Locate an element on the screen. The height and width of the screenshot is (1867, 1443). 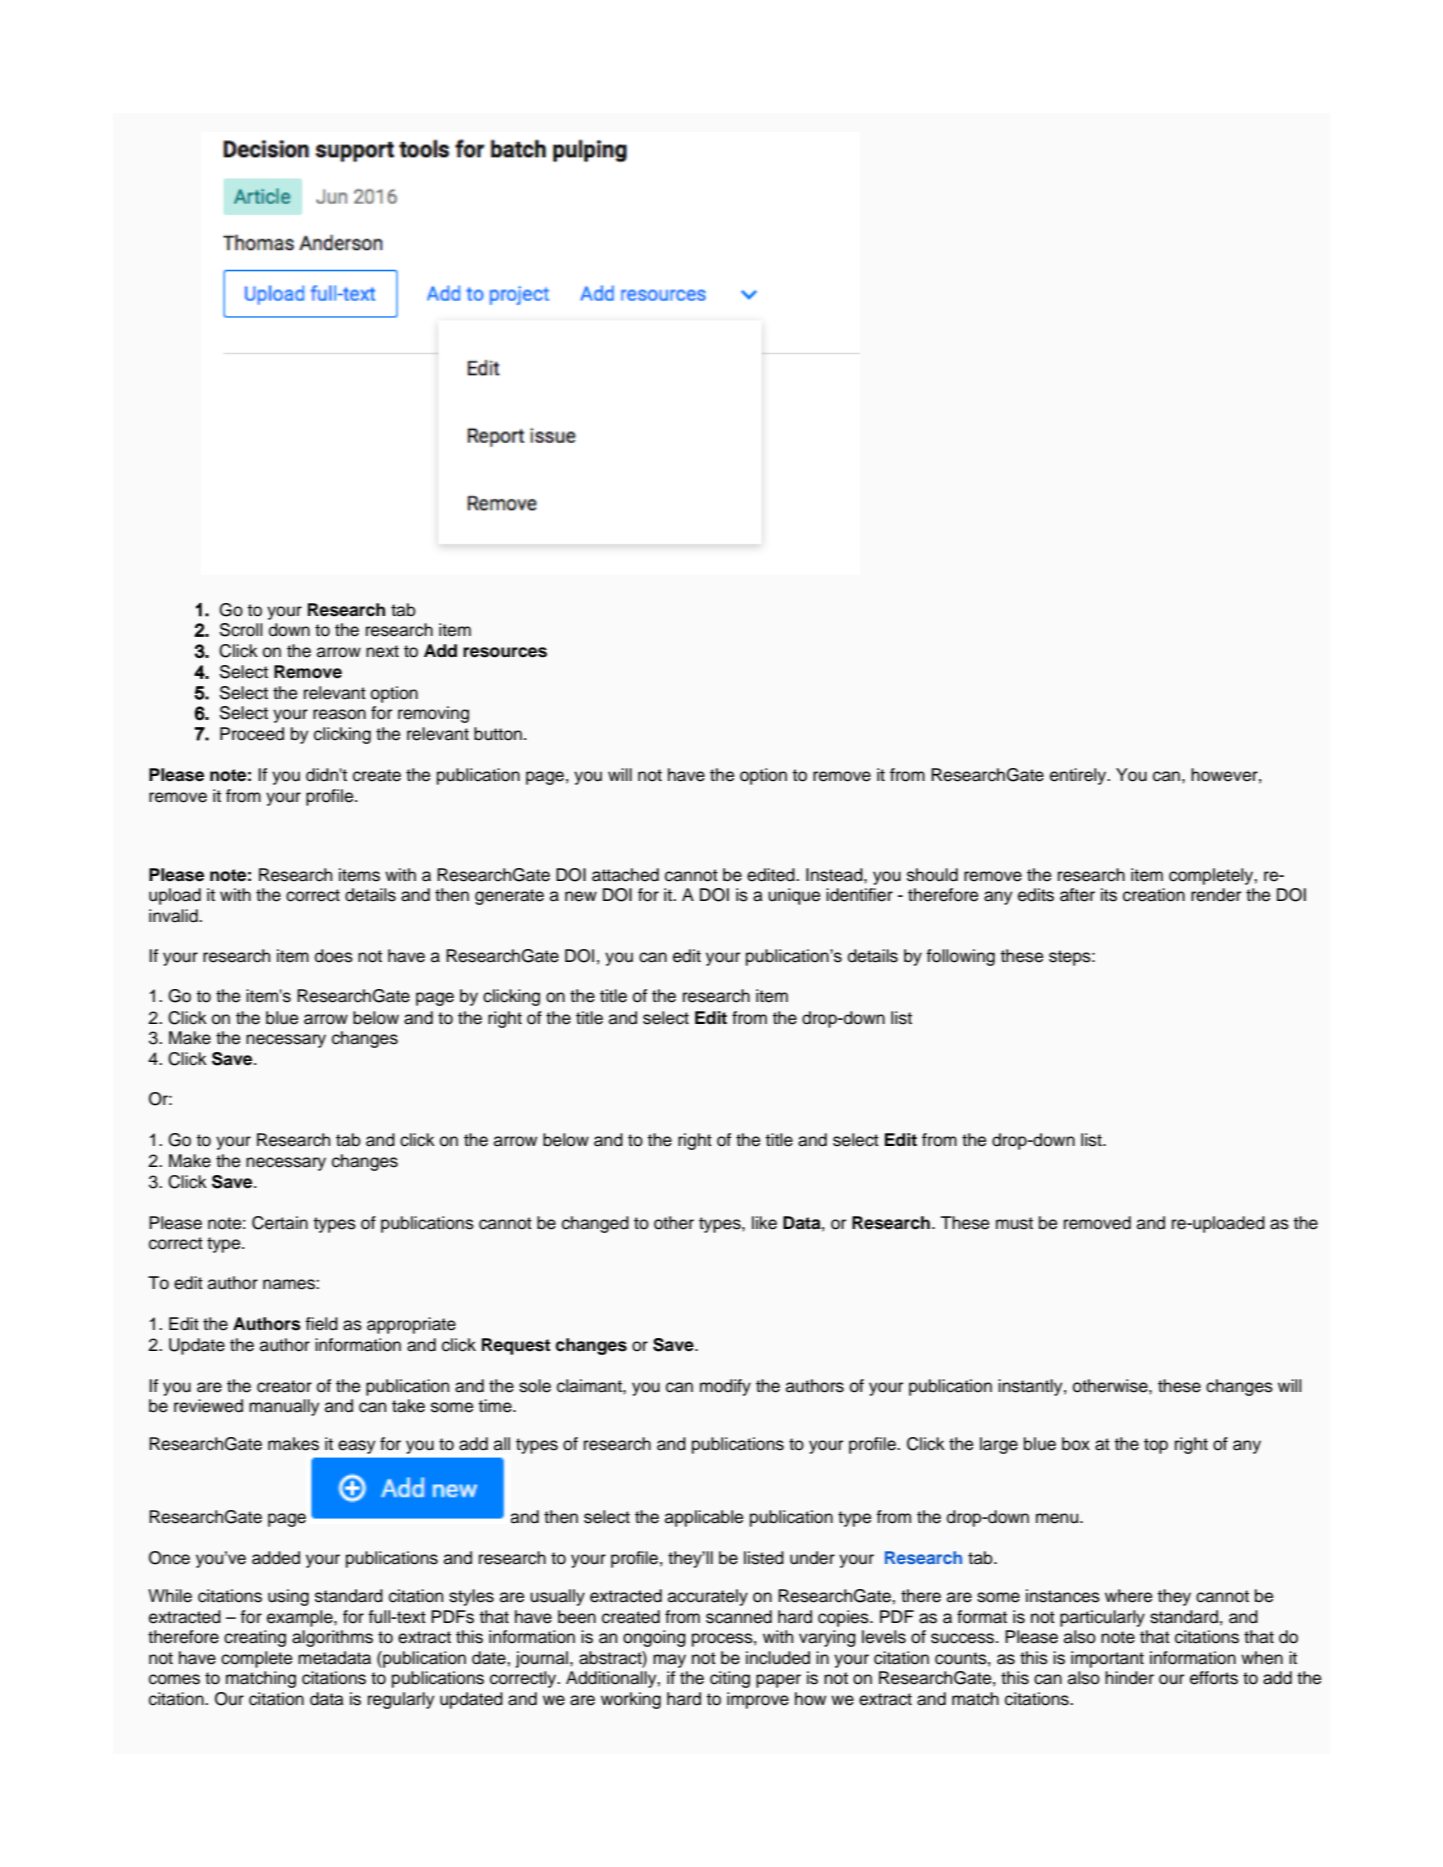
next is located at coordinates (382, 651).
